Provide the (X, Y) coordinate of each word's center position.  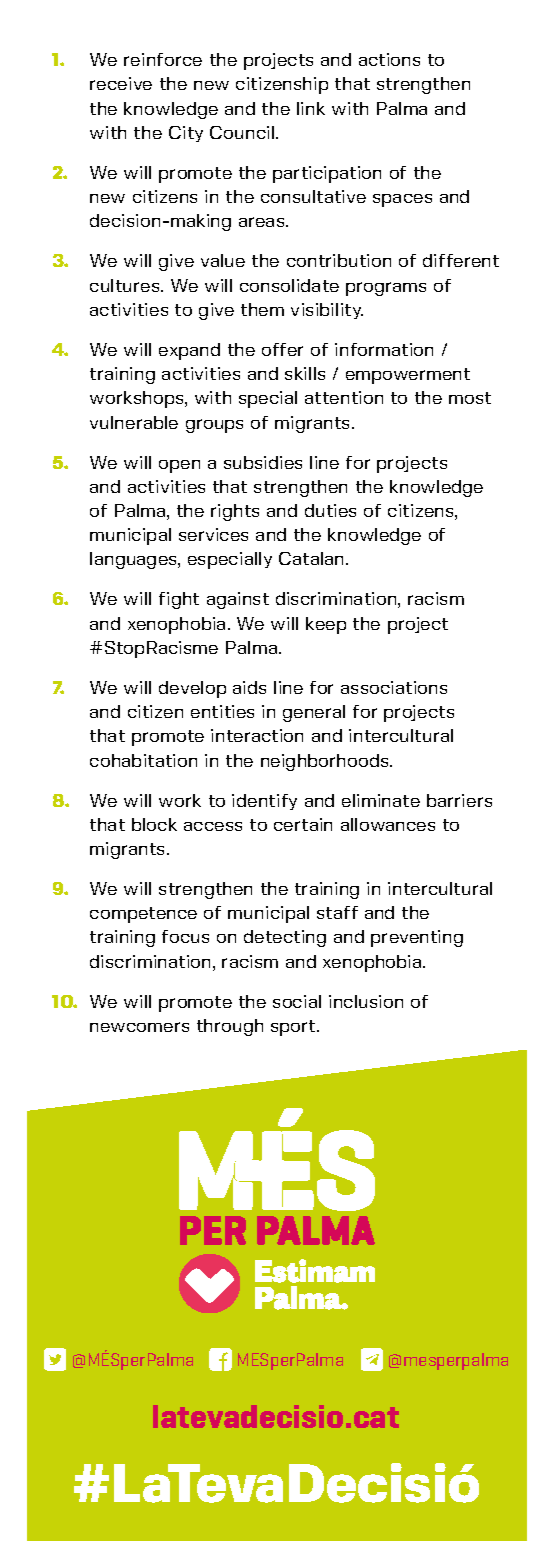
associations (394, 687)
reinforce (163, 59)
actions (389, 59)
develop (192, 689)
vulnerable (134, 422)
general (314, 713)
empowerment (408, 376)
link (311, 108)
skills (305, 373)
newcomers (139, 1027)
